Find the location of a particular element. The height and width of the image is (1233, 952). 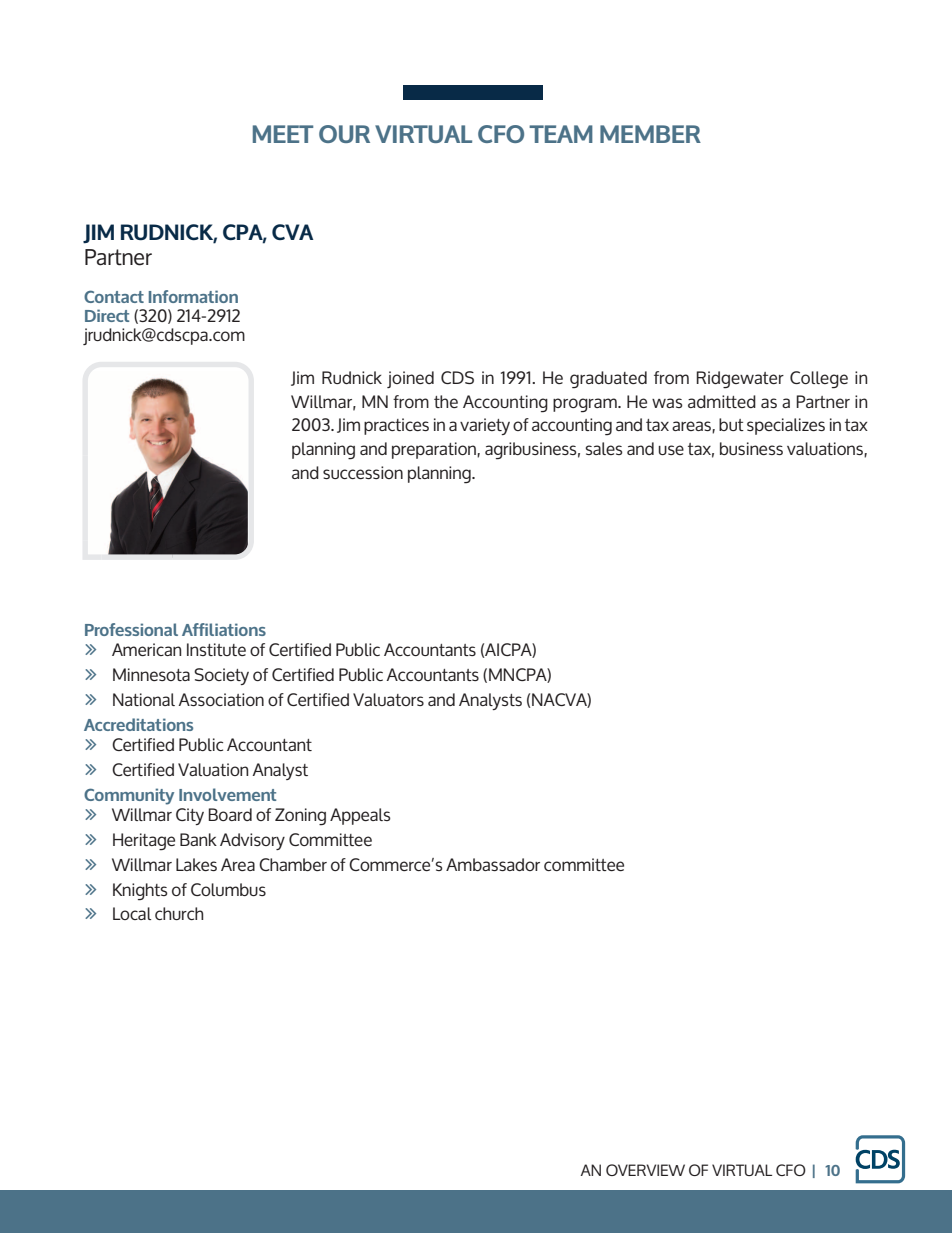

church is located at coordinates (179, 913).
